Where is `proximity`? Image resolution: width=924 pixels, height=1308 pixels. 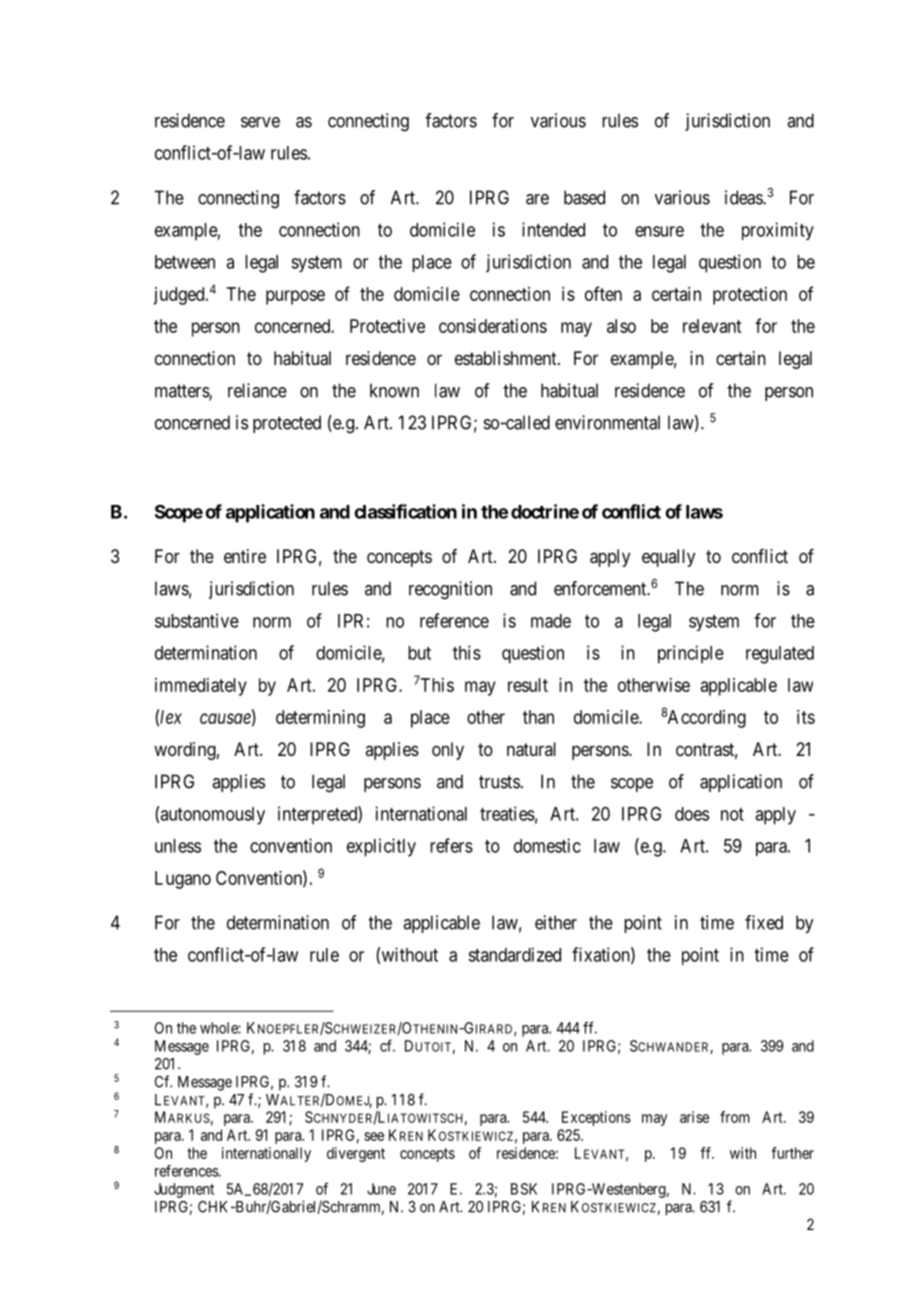 proximity is located at coordinates (778, 231).
